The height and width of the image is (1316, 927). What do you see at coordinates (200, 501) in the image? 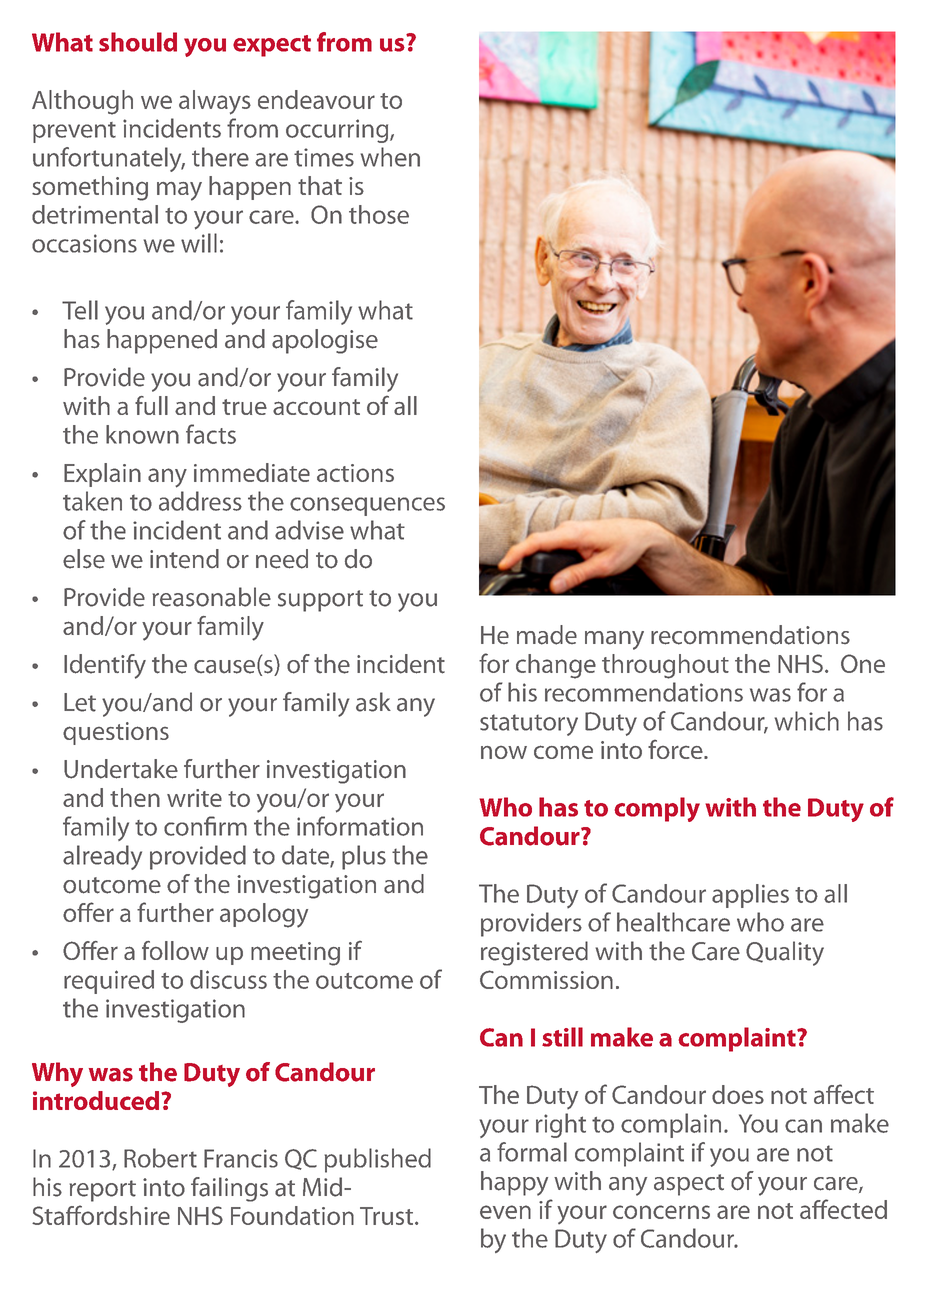
I see `address` at bounding box center [200, 501].
